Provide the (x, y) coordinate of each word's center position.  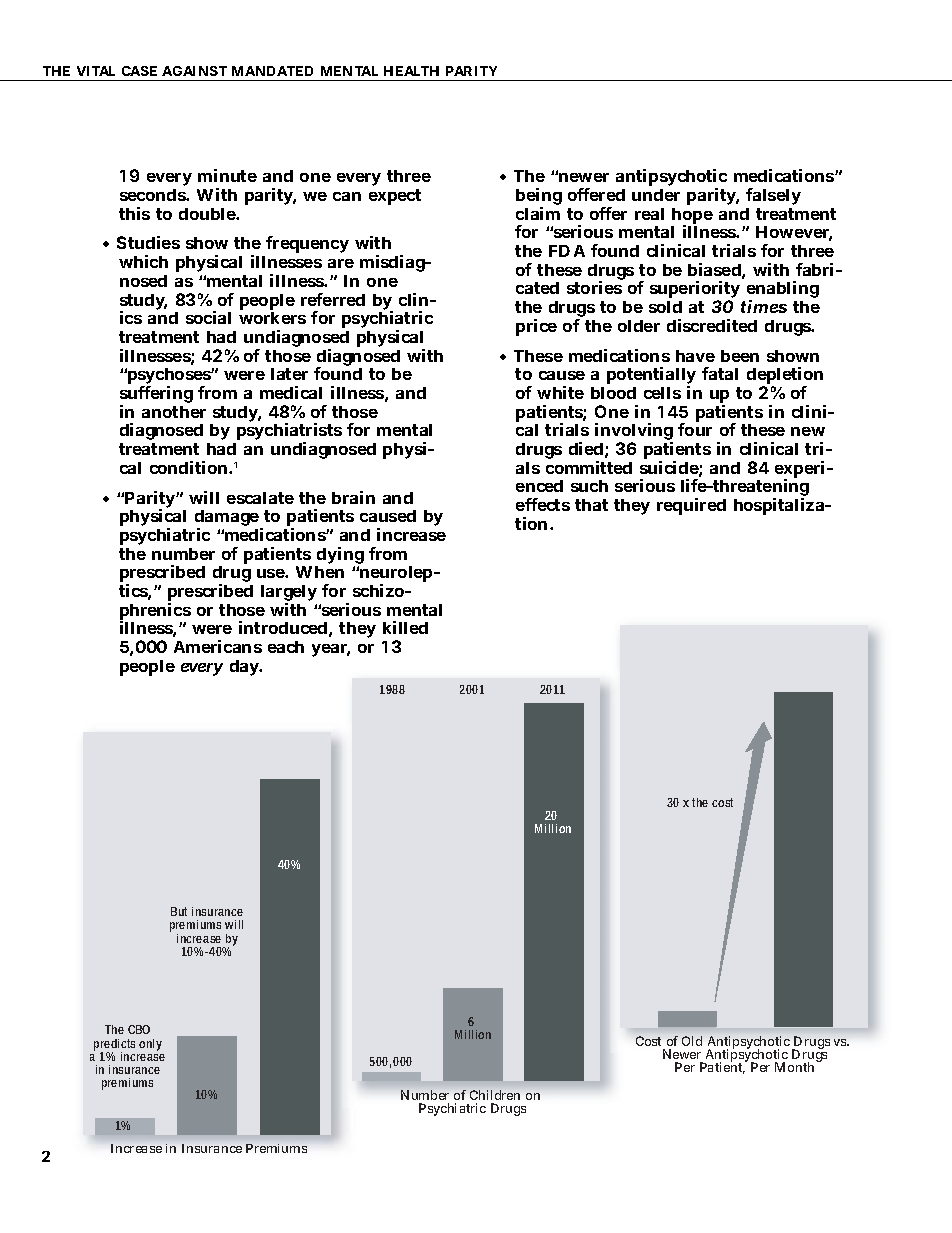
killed (405, 627)
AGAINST (194, 71)
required (691, 506)
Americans (218, 646)
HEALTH (411, 71)
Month (796, 1066)
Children (495, 1095)
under (656, 195)
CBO (139, 1029)
